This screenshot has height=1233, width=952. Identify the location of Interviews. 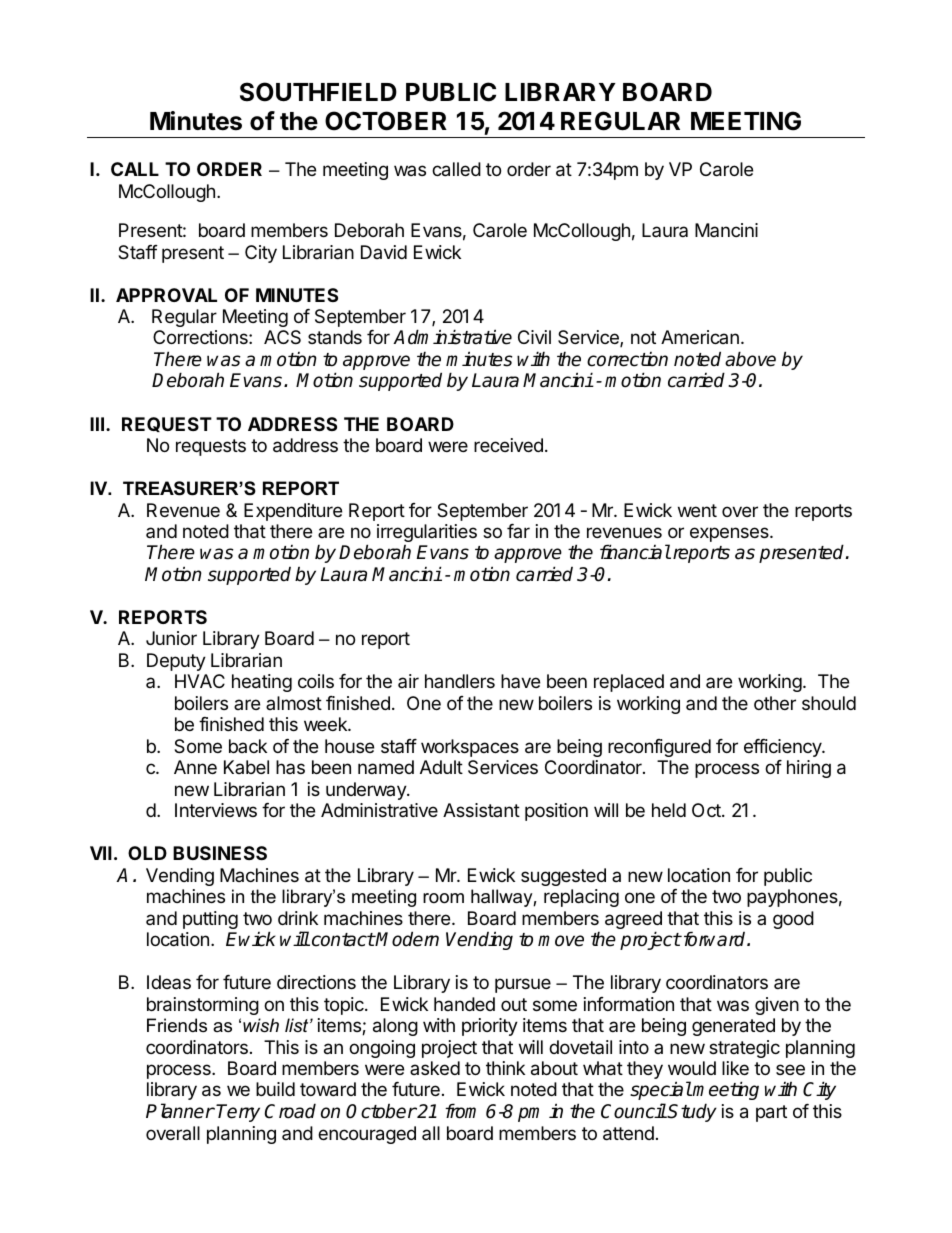
(216, 810).
